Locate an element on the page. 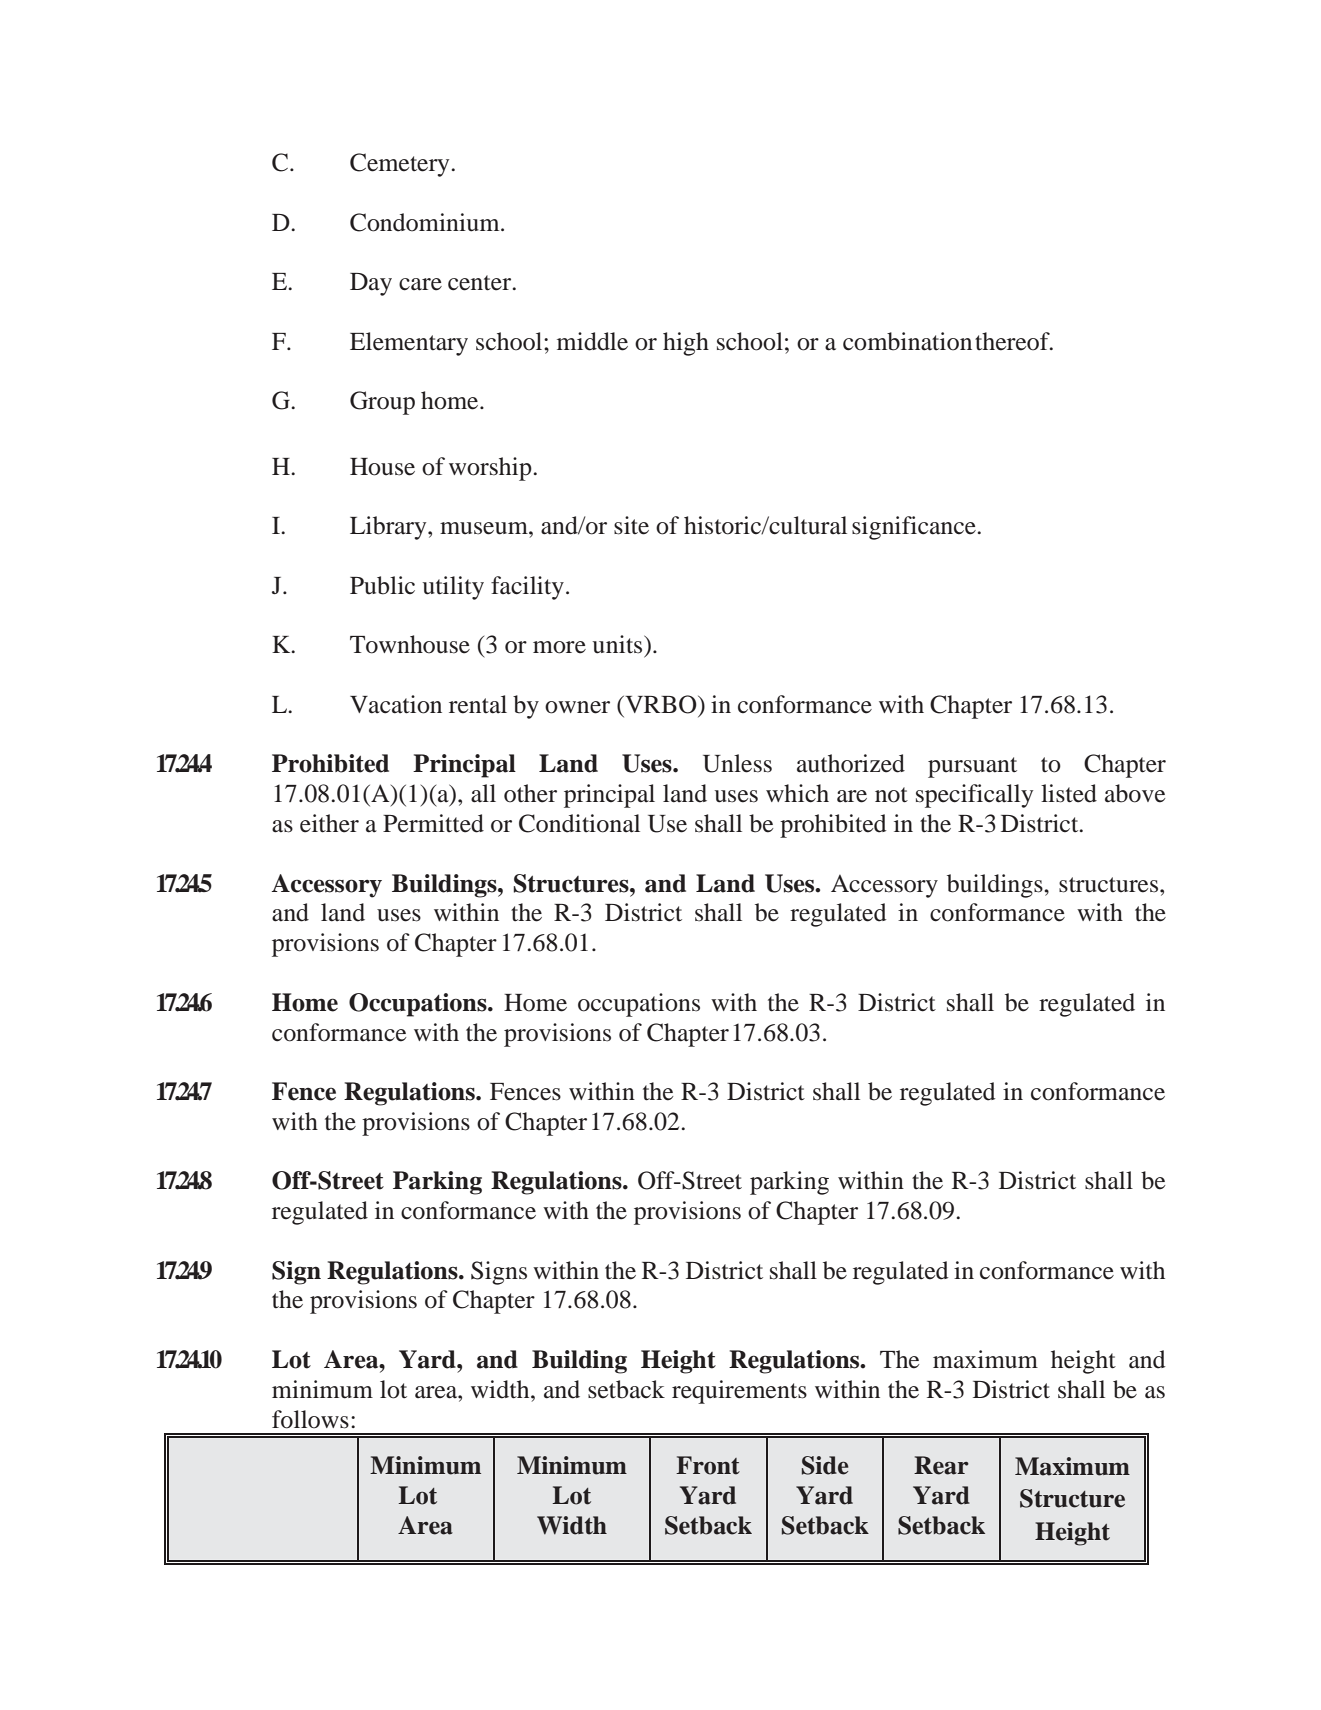 The image size is (1321, 1710). Vacation is located at coordinates (396, 704).
